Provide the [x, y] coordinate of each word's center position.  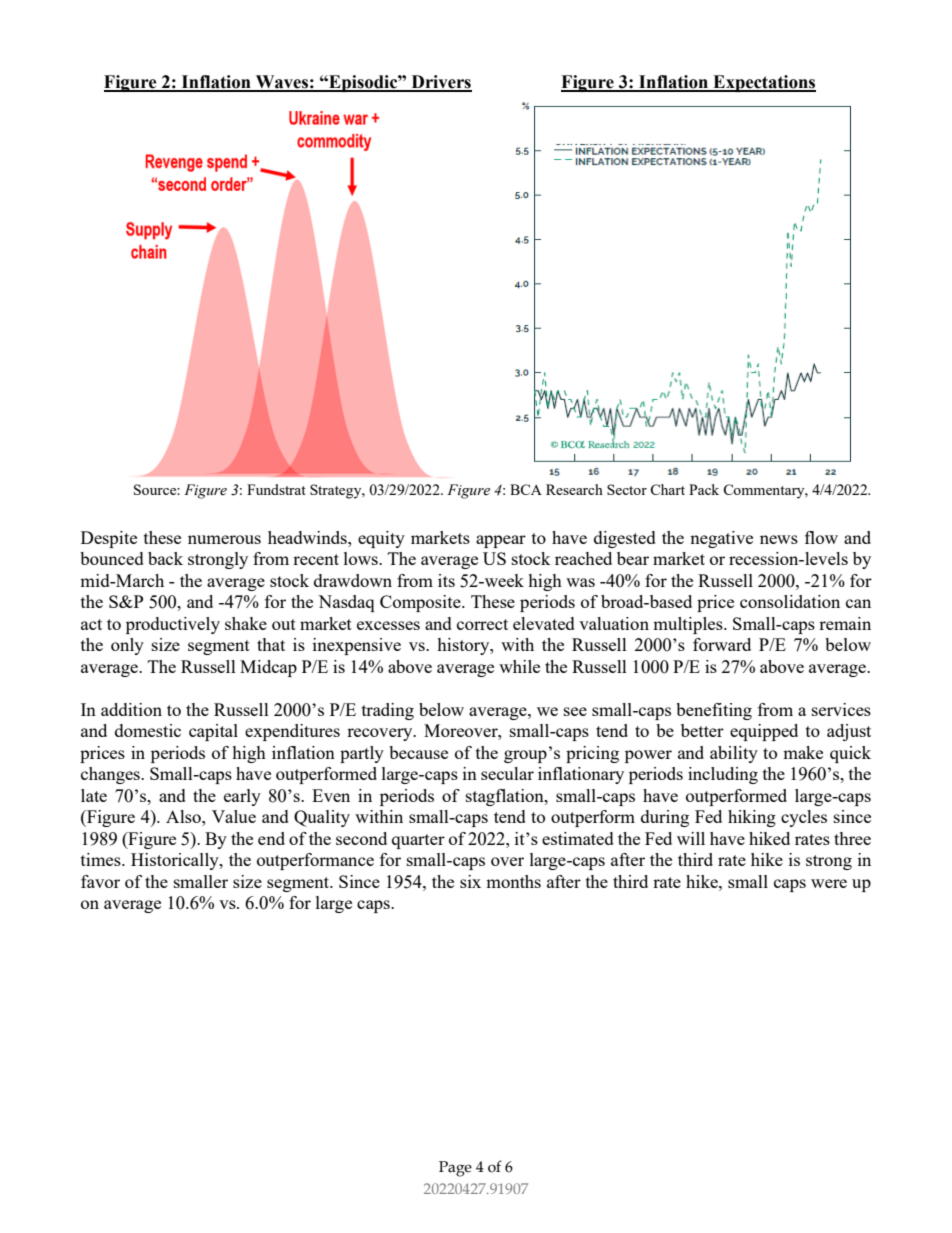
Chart [667, 489]
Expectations [763, 83]
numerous [224, 539]
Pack [704, 489]
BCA [526, 489]
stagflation [506, 797]
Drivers [440, 83]
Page [455, 1169]
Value [234, 816]
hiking [752, 818]
